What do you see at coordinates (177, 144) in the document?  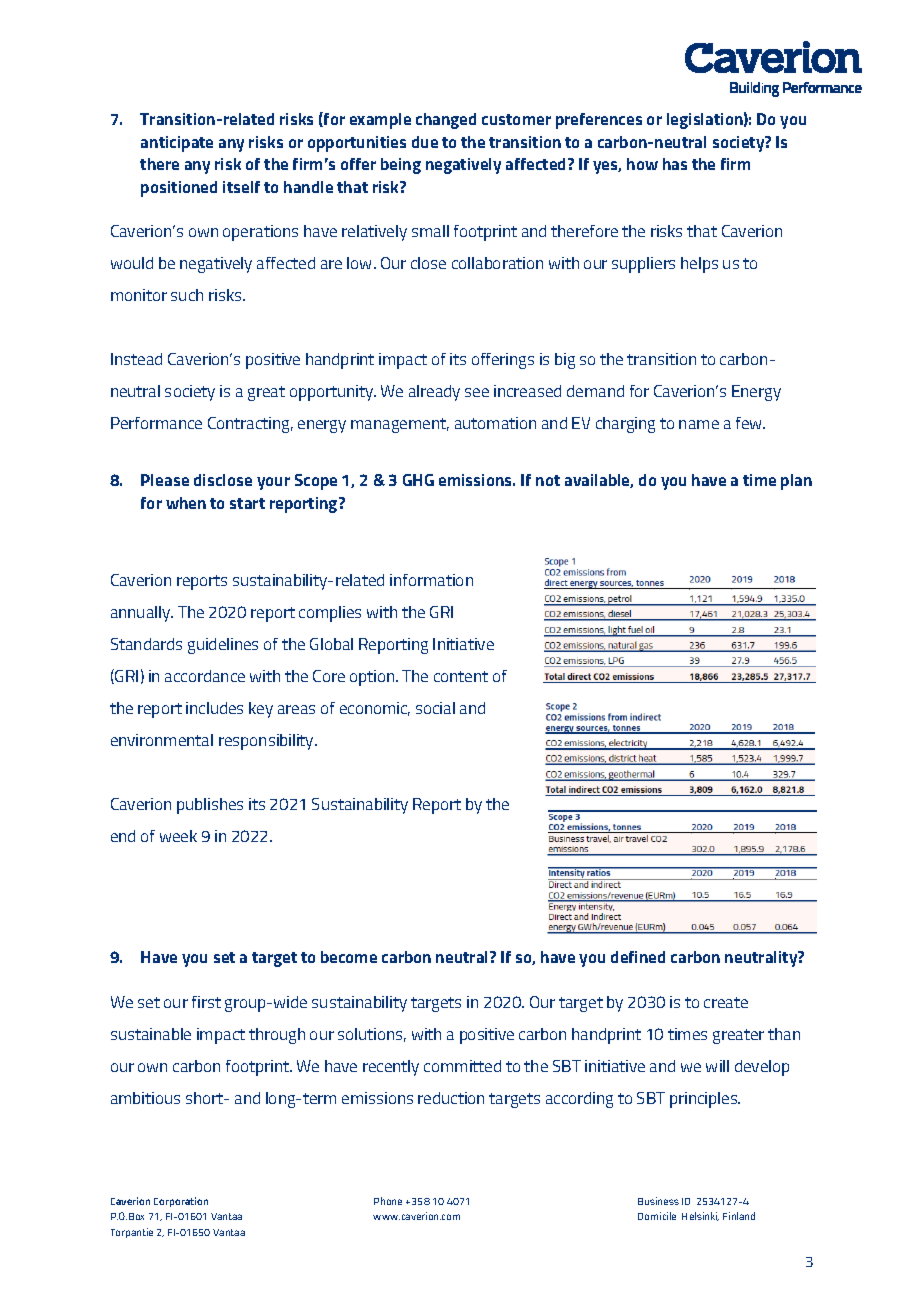 I see `anticipate` at bounding box center [177, 144].
